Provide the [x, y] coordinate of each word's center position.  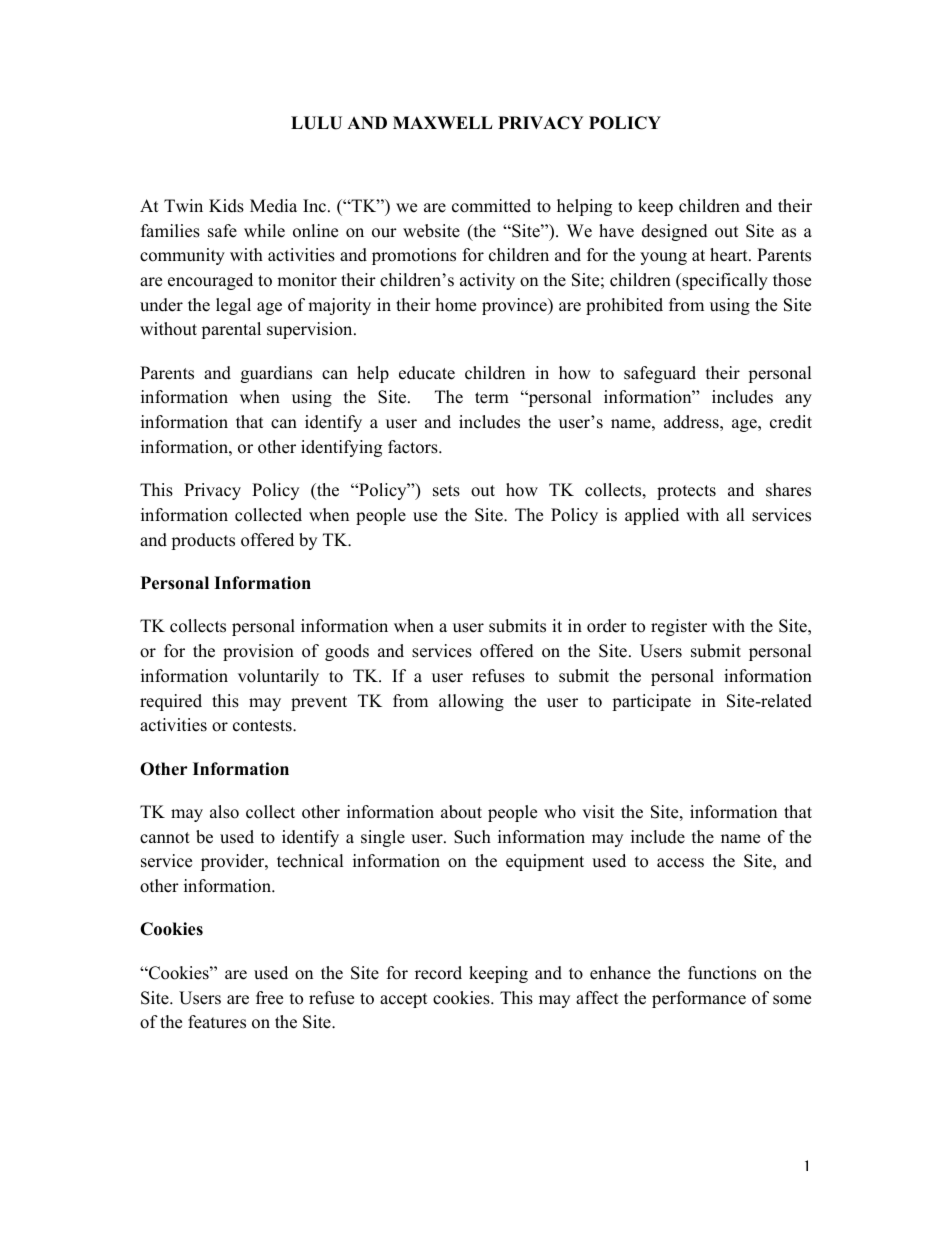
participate [651, 702]
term [492, 398]
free [269, 998]
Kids [226, 206]
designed [675, 232]
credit [791, 422]
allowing [471, 702]
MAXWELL [443, 122]
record [438, 973]
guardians [276, 374]
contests [263, 726]
